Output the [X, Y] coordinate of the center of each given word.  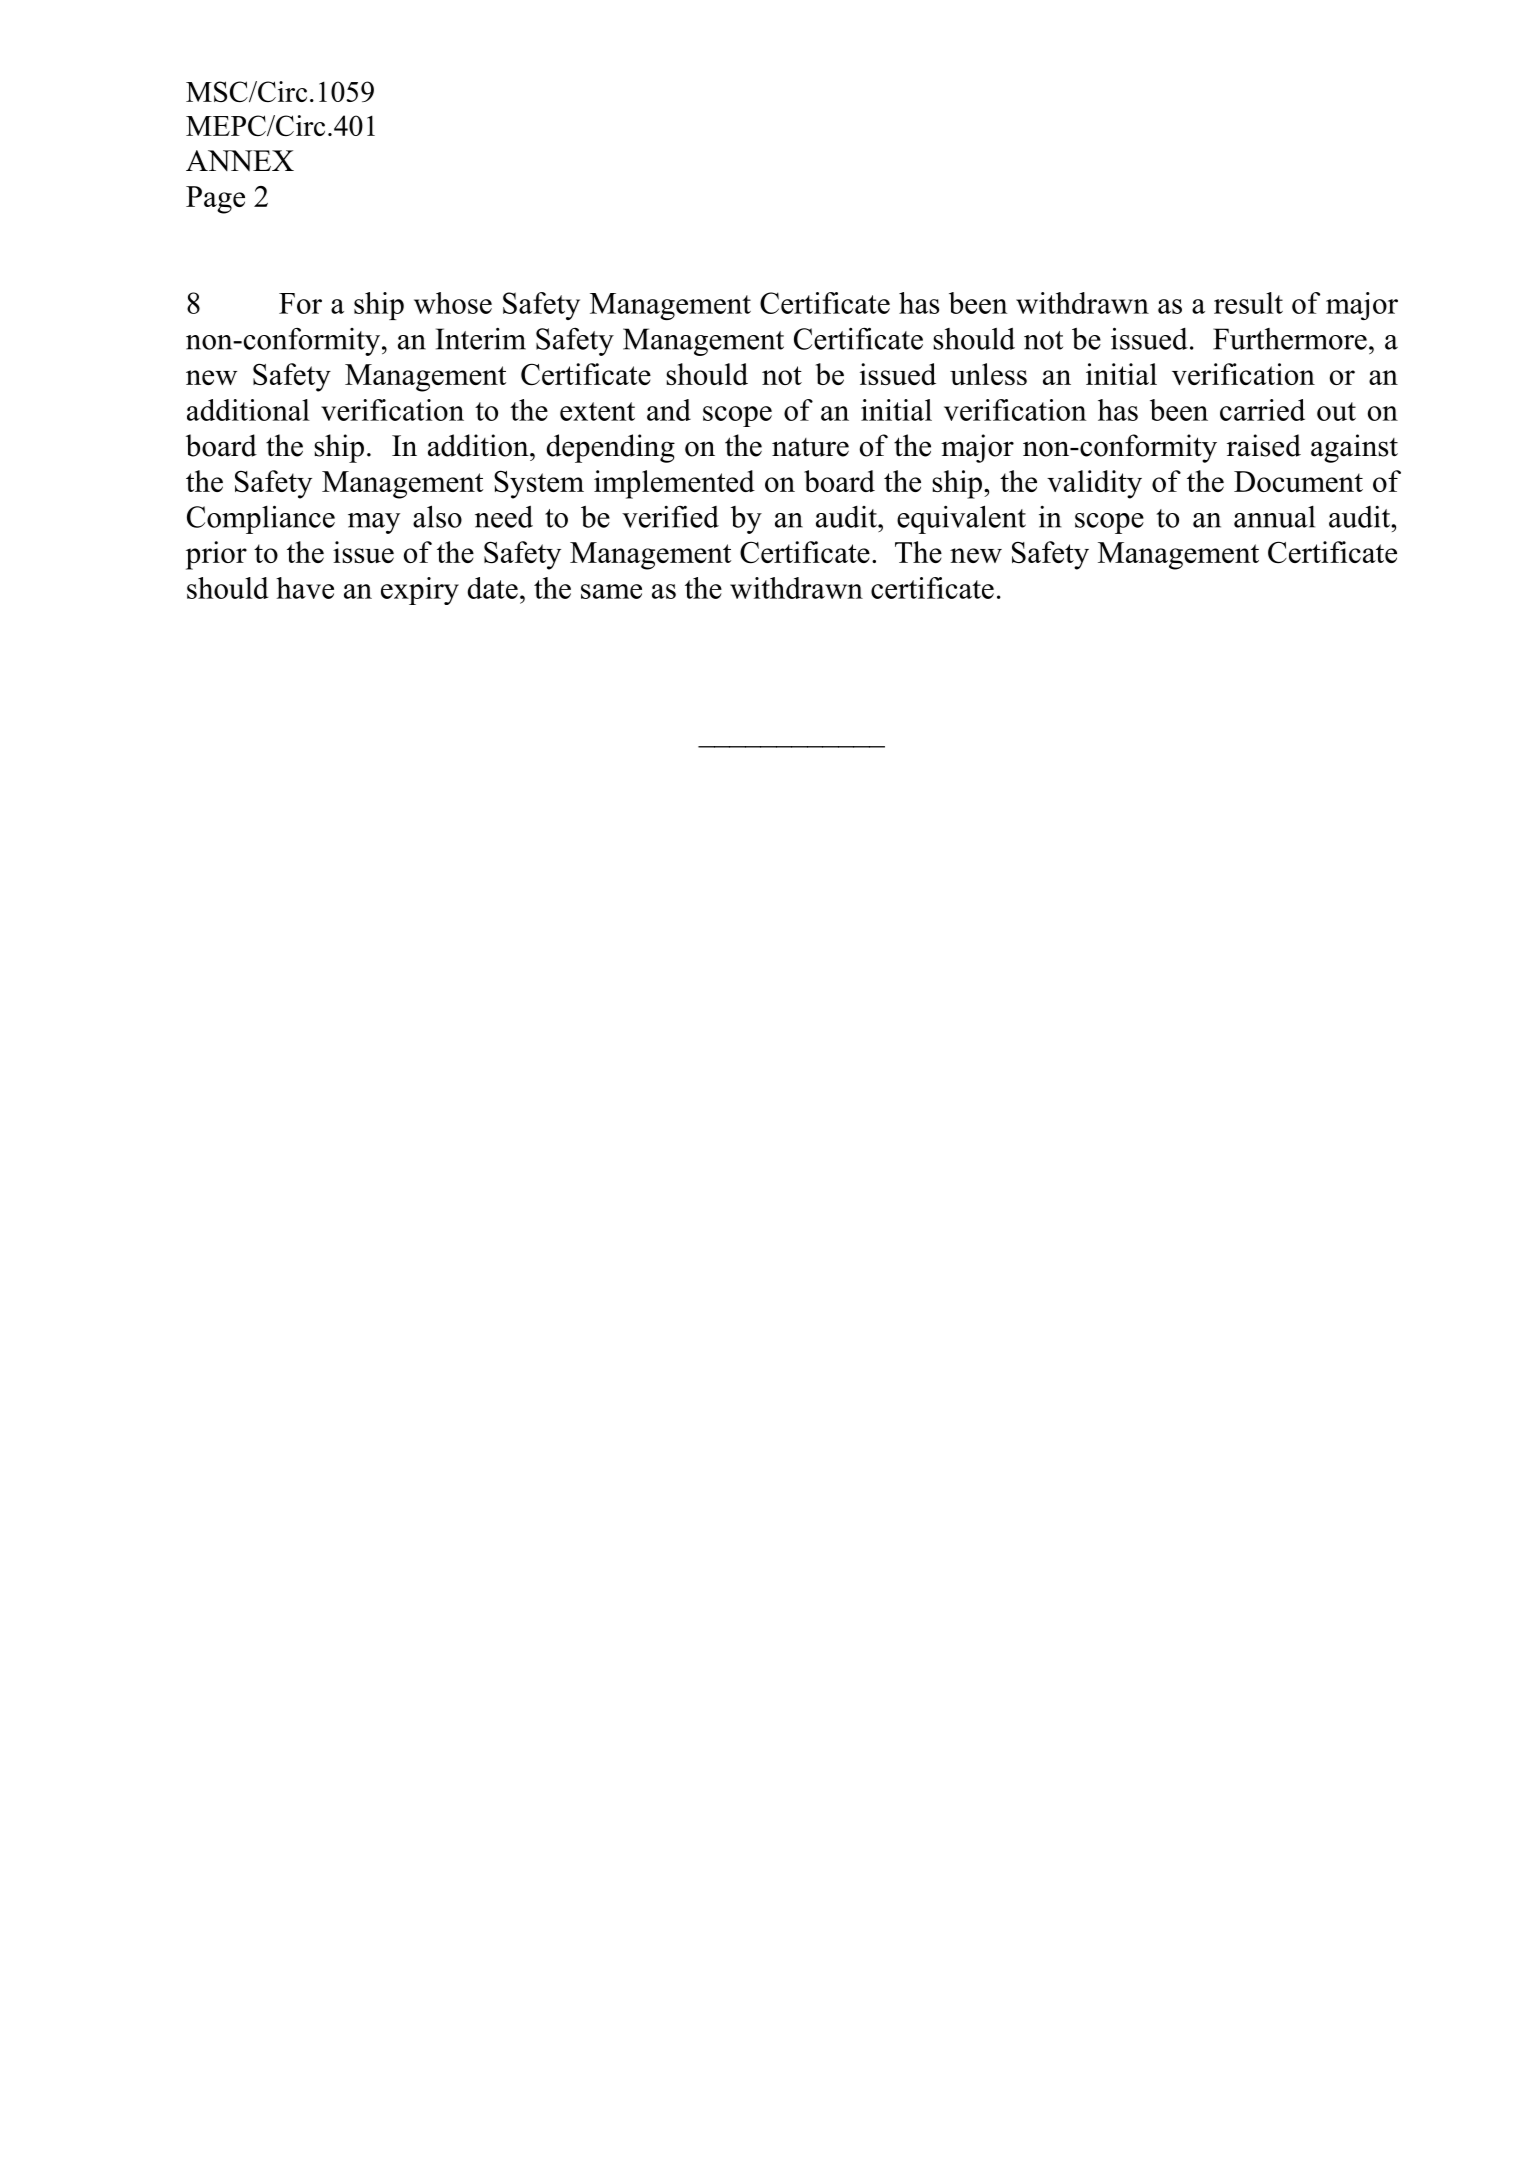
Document [1298, 481]
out [1336, 411]
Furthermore [1290, 339]
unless [988, 374]
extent [597, 411]
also [437, 516]
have [305, 588]
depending [610, 448]
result [1248, 303]
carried [1262, 410]
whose [453, 303]
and [669, 410]
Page [215, 200]
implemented [674, 484]
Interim [481, 339]
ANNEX [240, 160]
